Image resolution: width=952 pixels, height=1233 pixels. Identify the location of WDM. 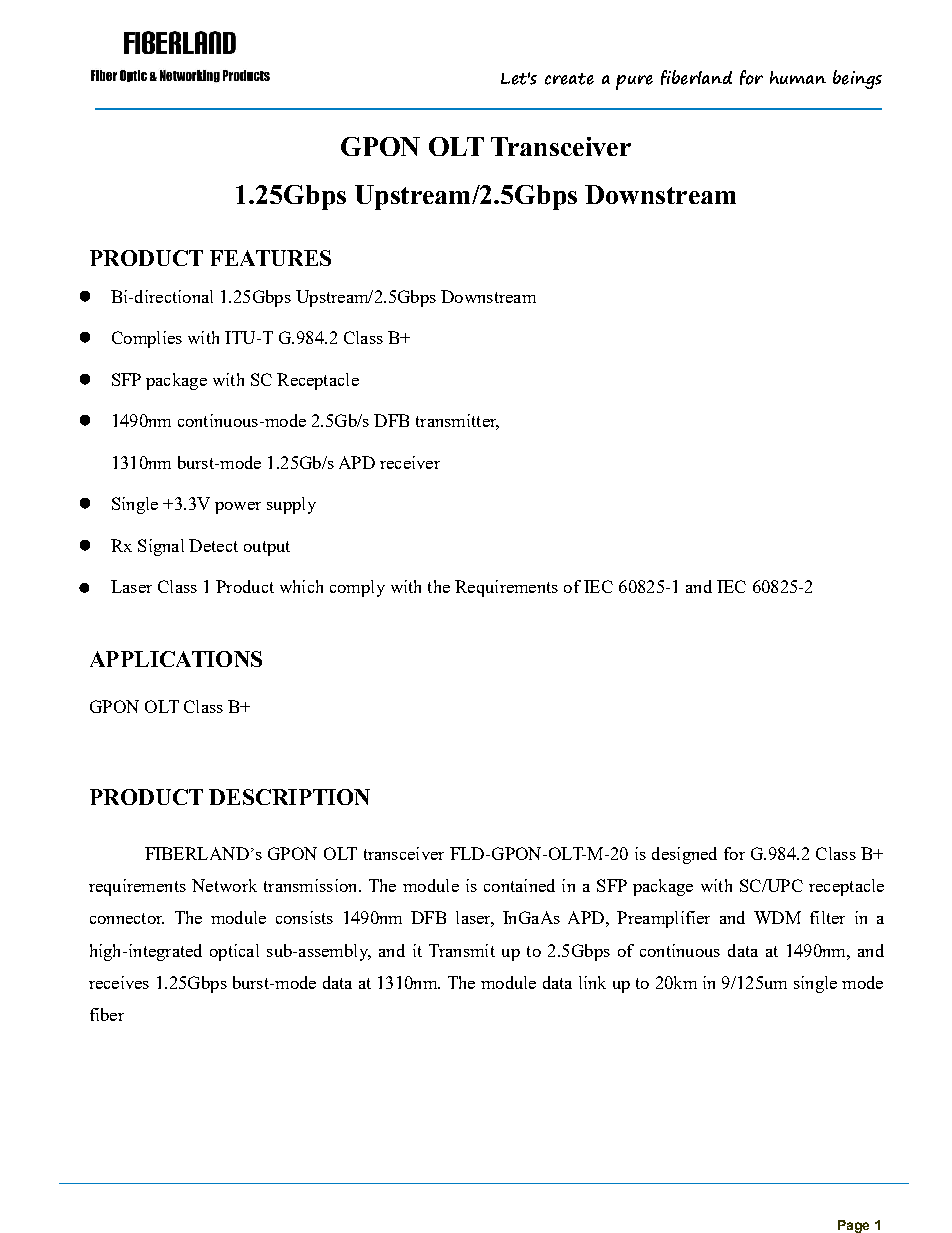
(777, 917).
